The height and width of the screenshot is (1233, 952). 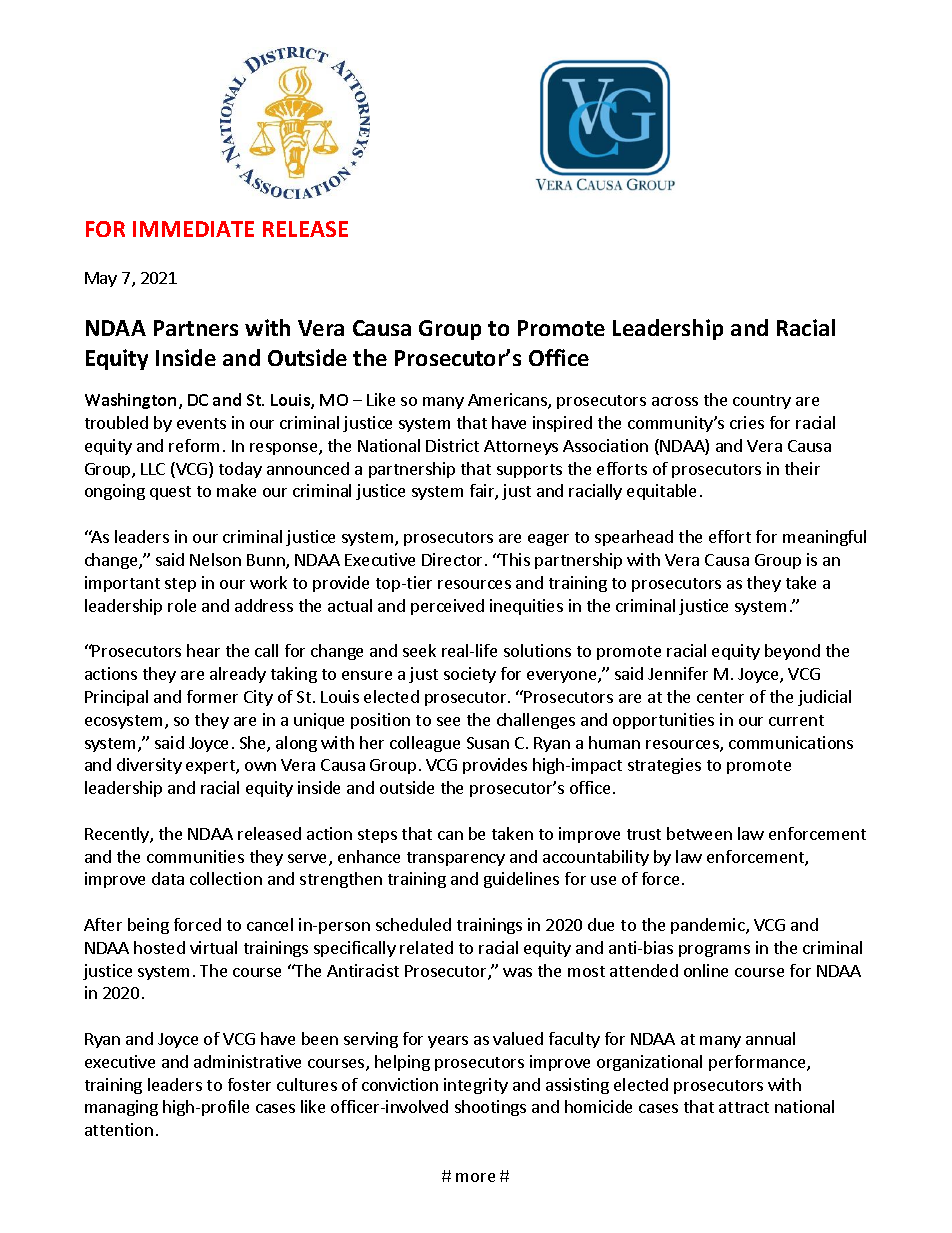 I want to click on former, so click(x=212, y=696).
